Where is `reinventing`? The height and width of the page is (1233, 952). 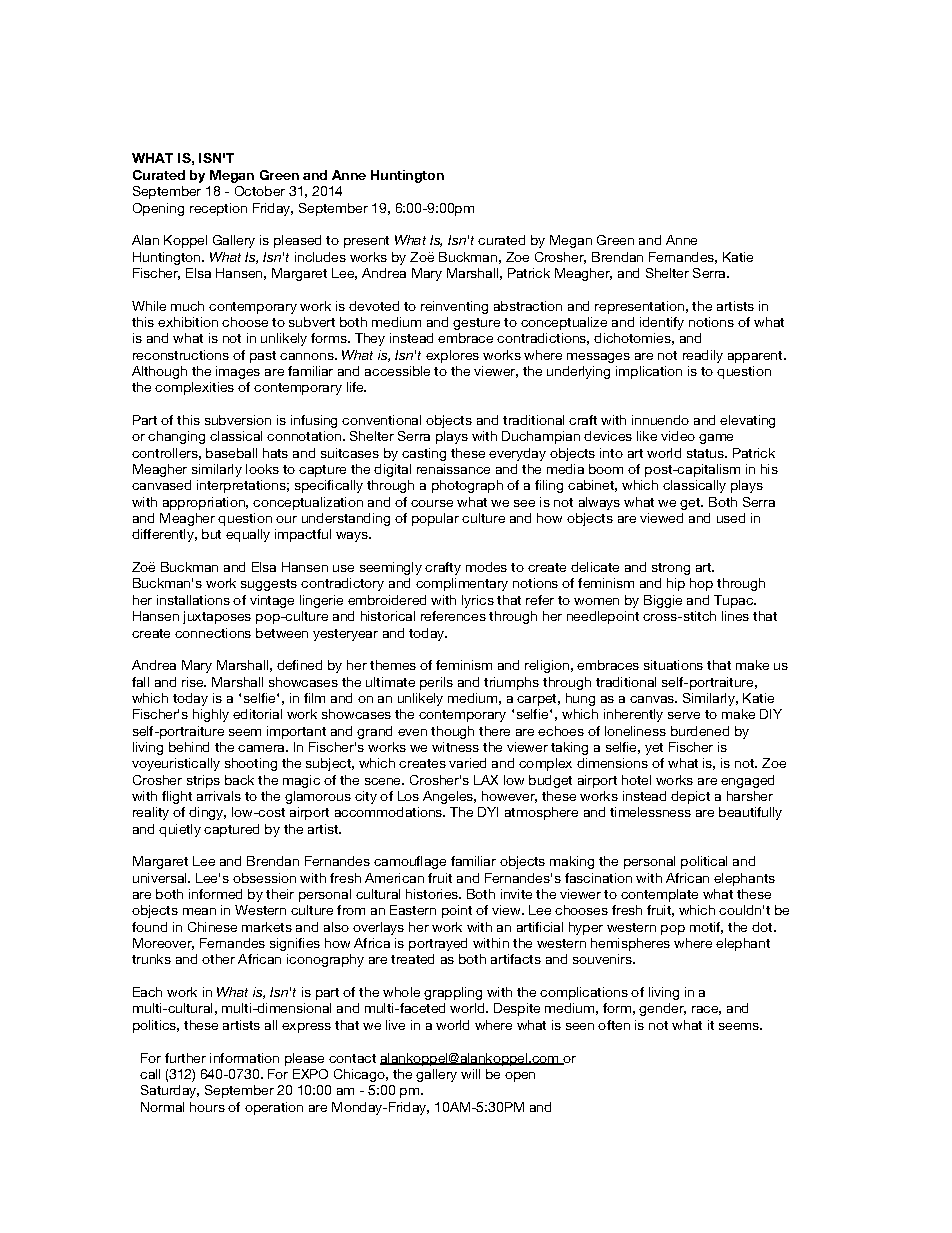 reinventing is located at coordinates (454, 307).
